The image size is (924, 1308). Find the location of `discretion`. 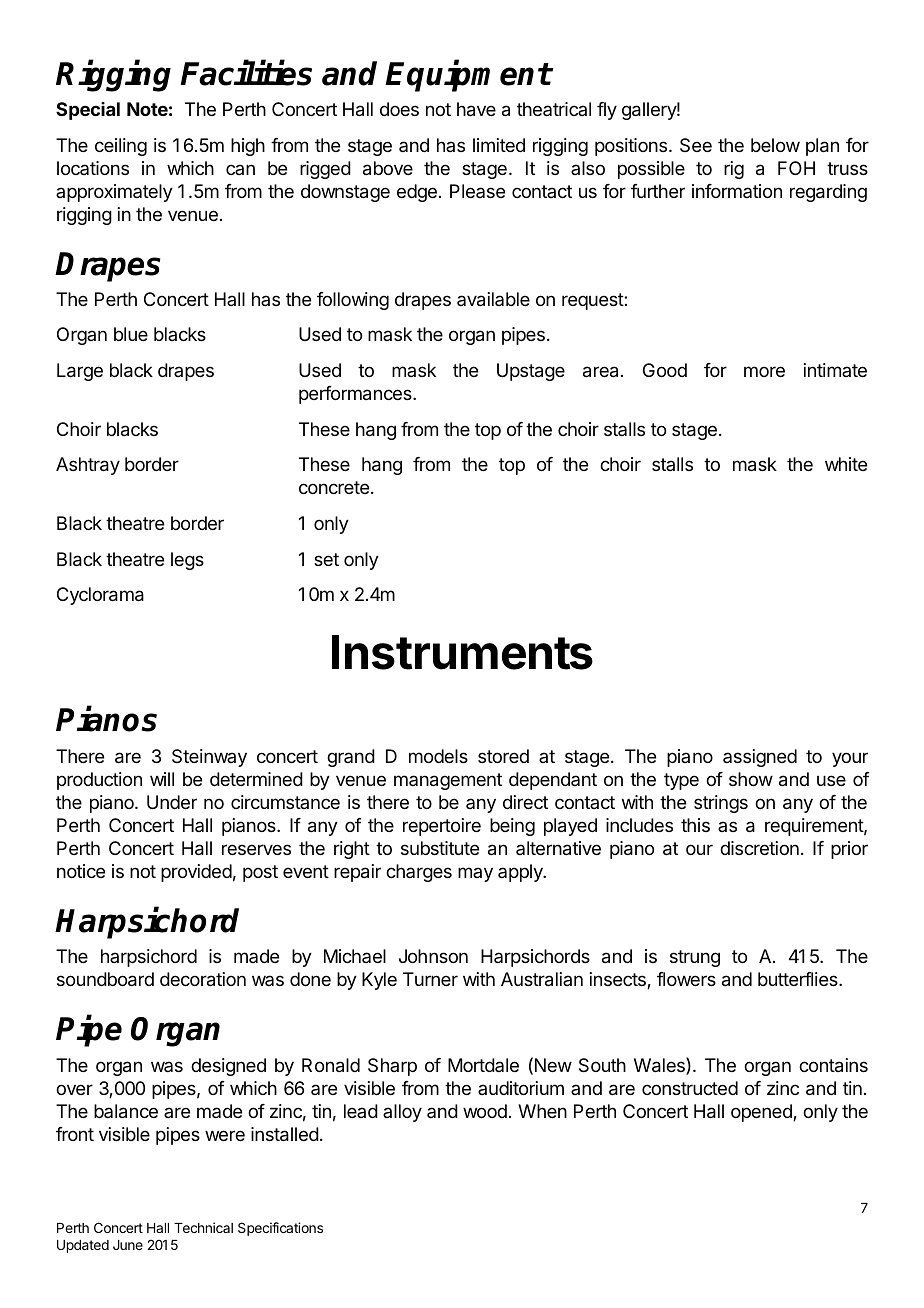

discretion is located at coordinates (759, 848).
